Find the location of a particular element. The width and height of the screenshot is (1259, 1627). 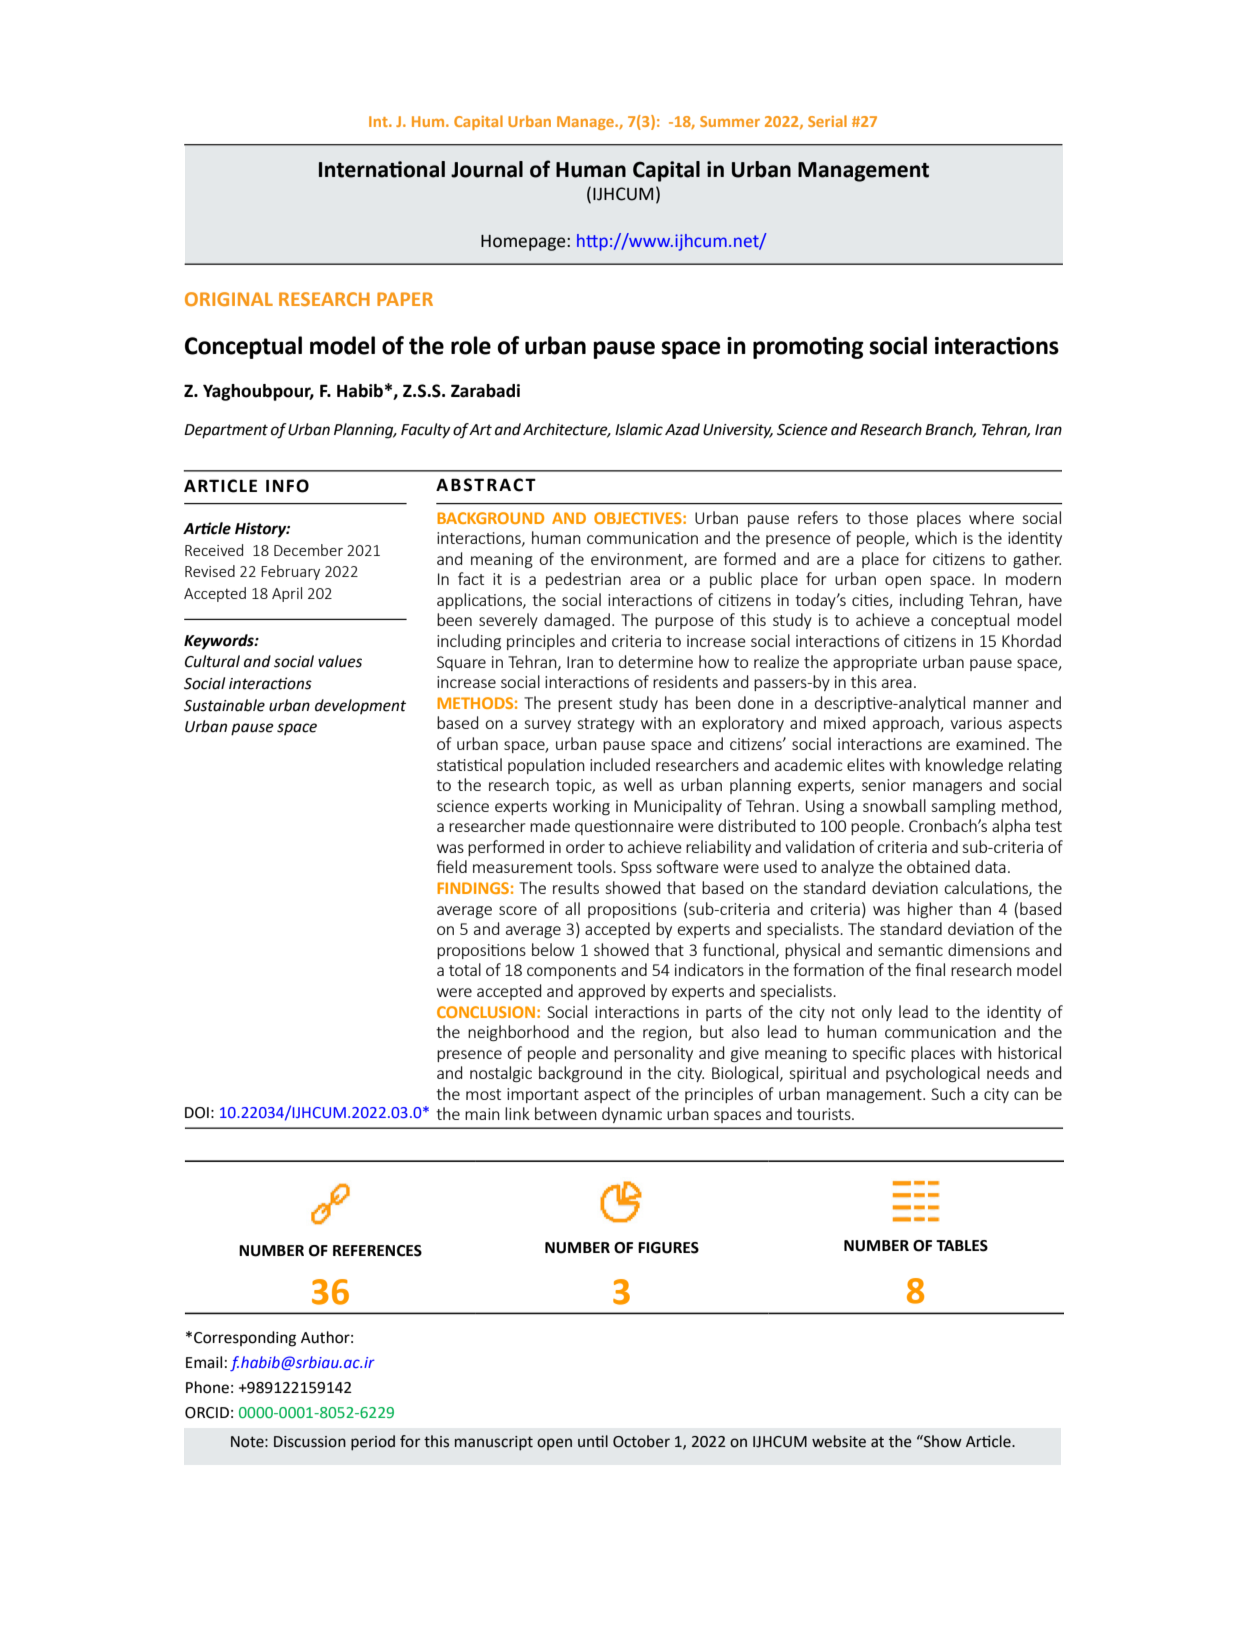

approved is located at coordinates (611, 992).
